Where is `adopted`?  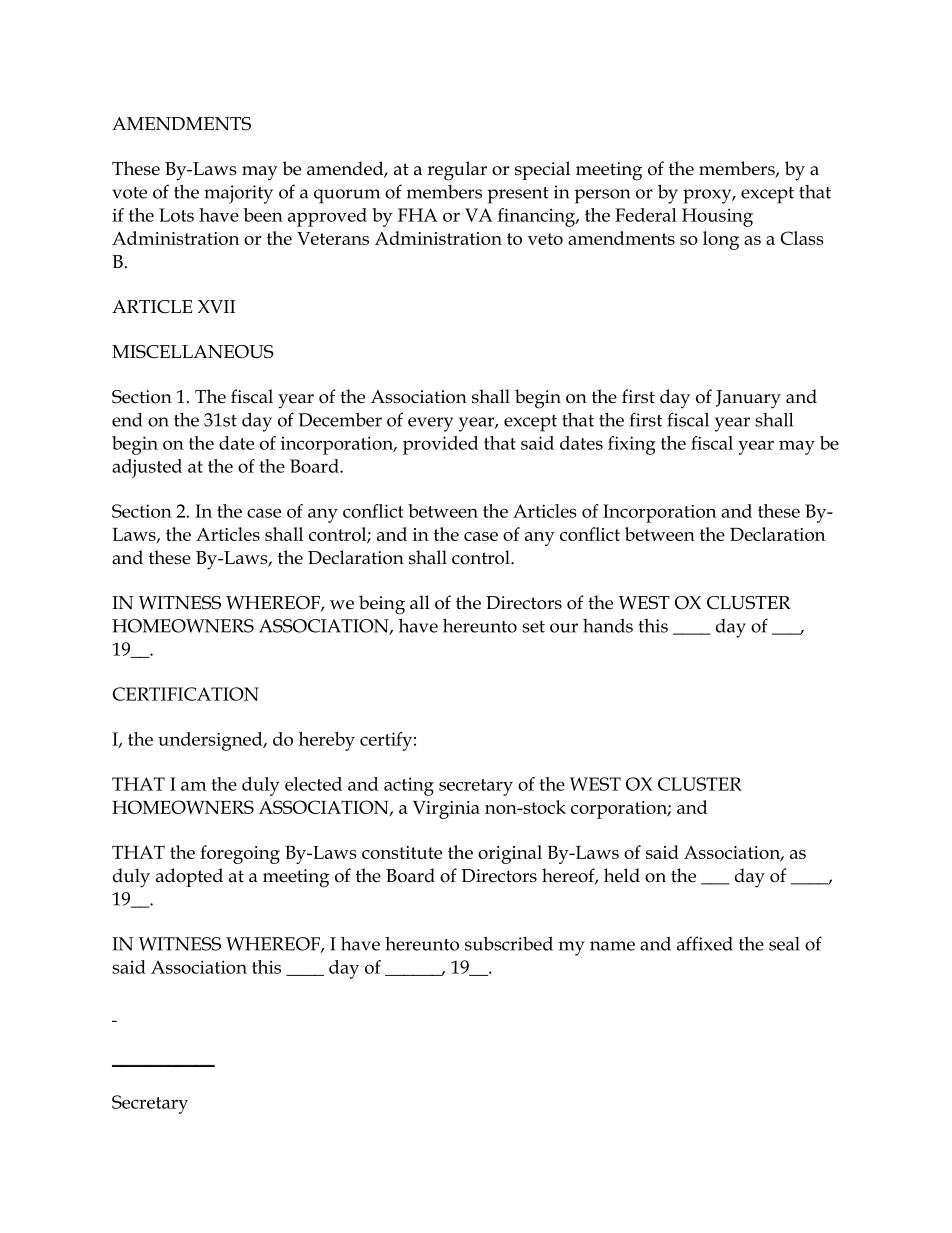
adopted is located at coordinates (189, 877).
